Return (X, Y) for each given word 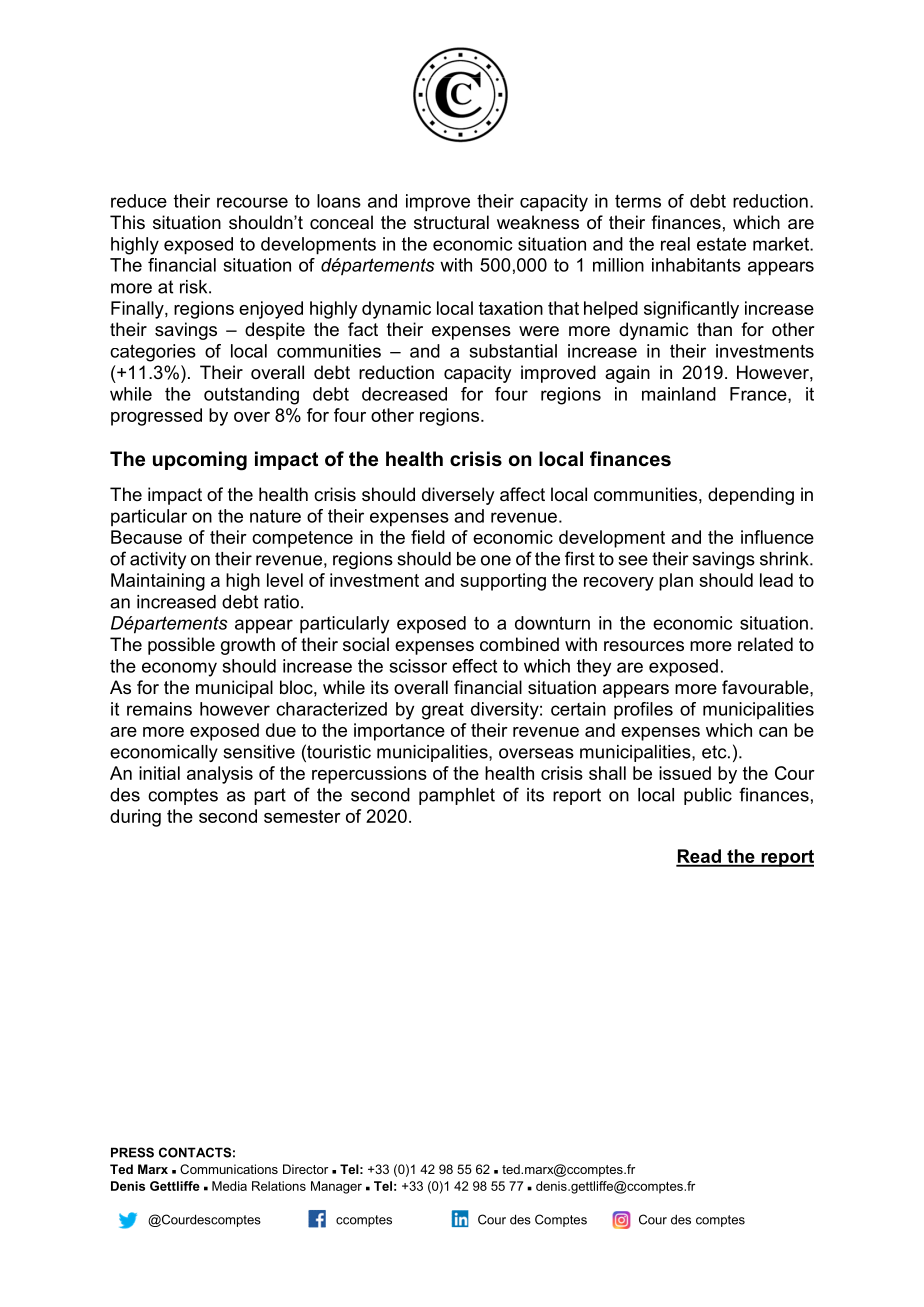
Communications (229, 1169)
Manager (336, 1187)
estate (721, 244)
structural (451, 222)
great (443, 711)
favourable (766, 687)
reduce (139, 201)
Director (305, 1169)
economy (179, 669)
